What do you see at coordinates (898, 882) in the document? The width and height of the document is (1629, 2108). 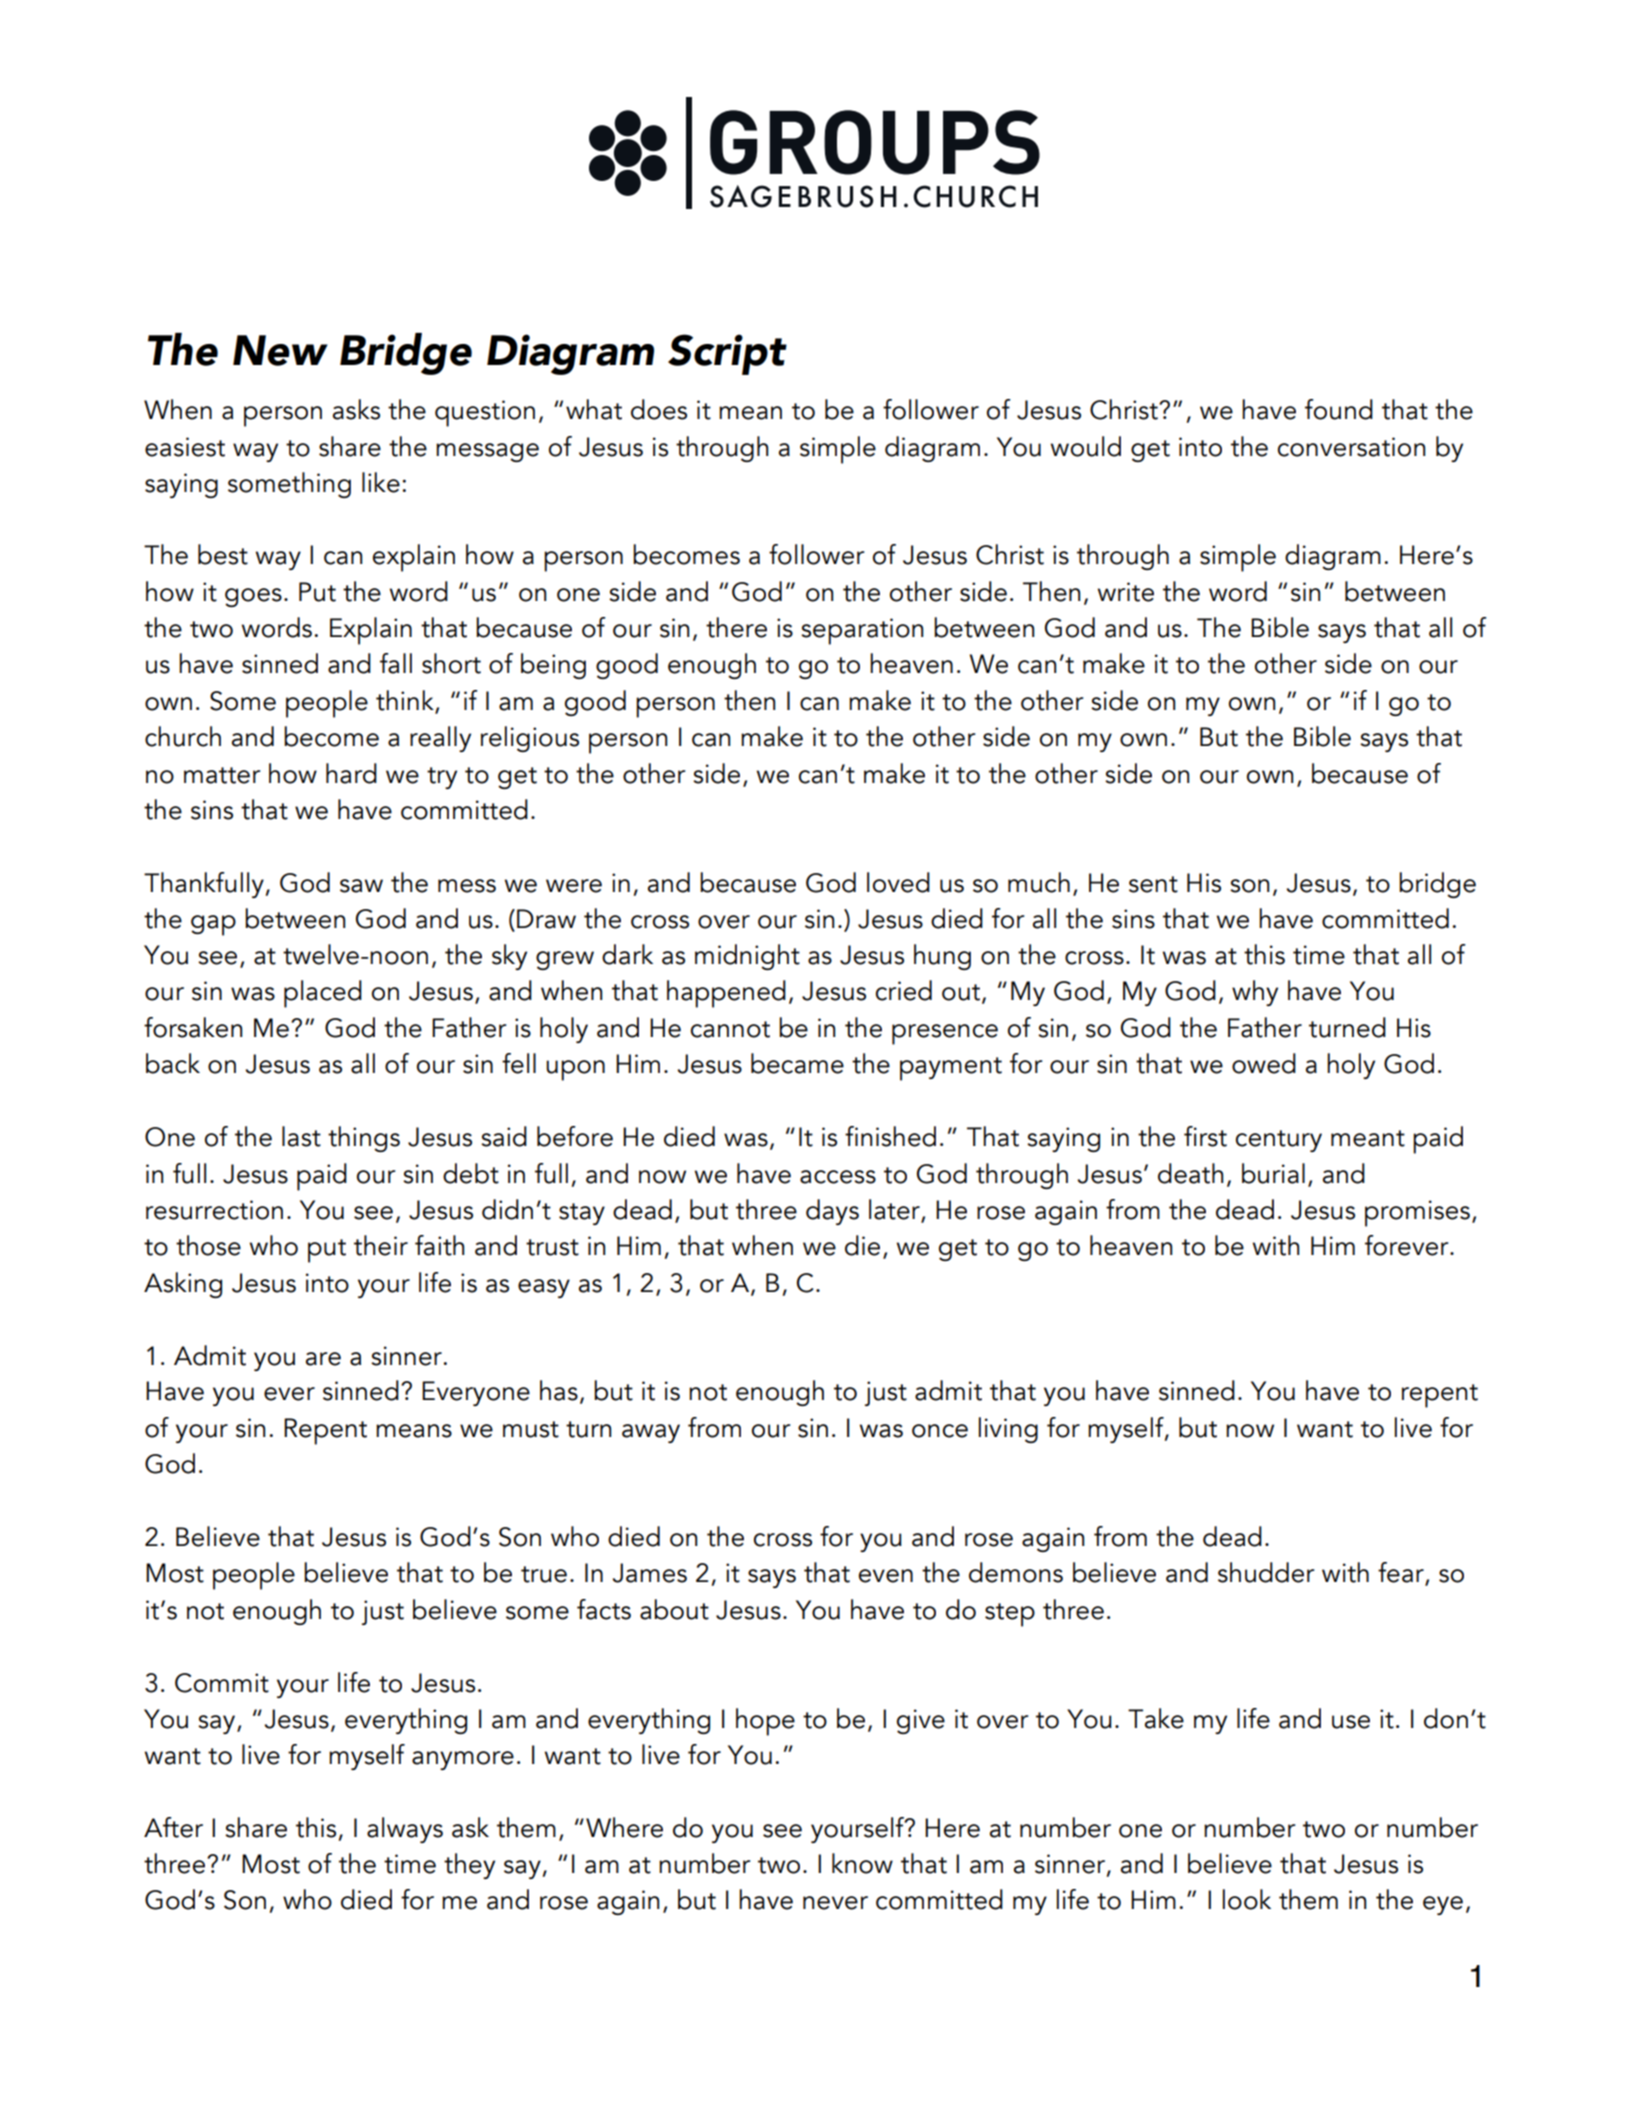 I see `loved` at bounding box center [898, 882].
